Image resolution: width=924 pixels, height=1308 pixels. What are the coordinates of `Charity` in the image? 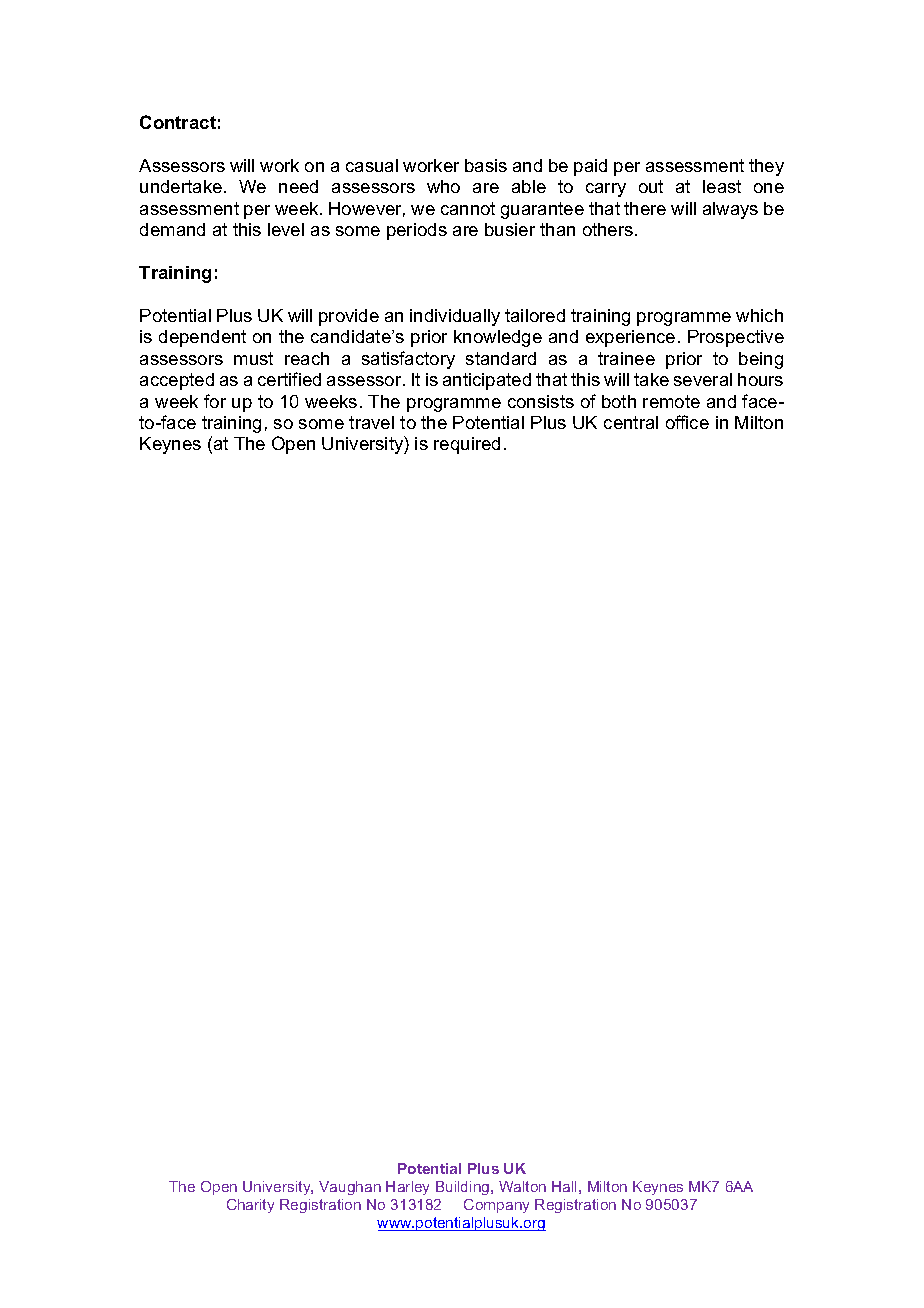 It's located at (250, 1206).
